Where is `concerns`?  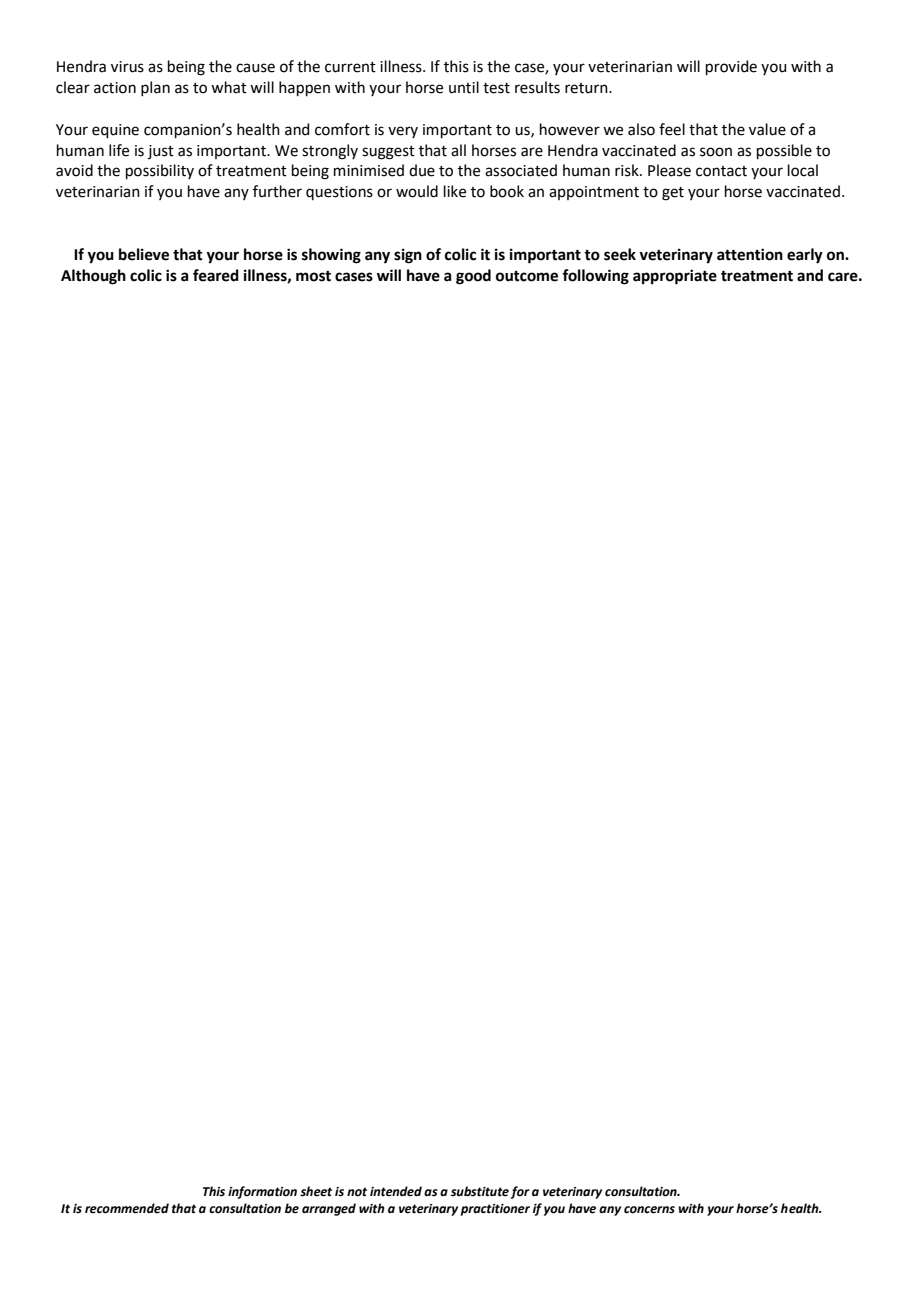
concerns is located at coordinates (649, 1210).
